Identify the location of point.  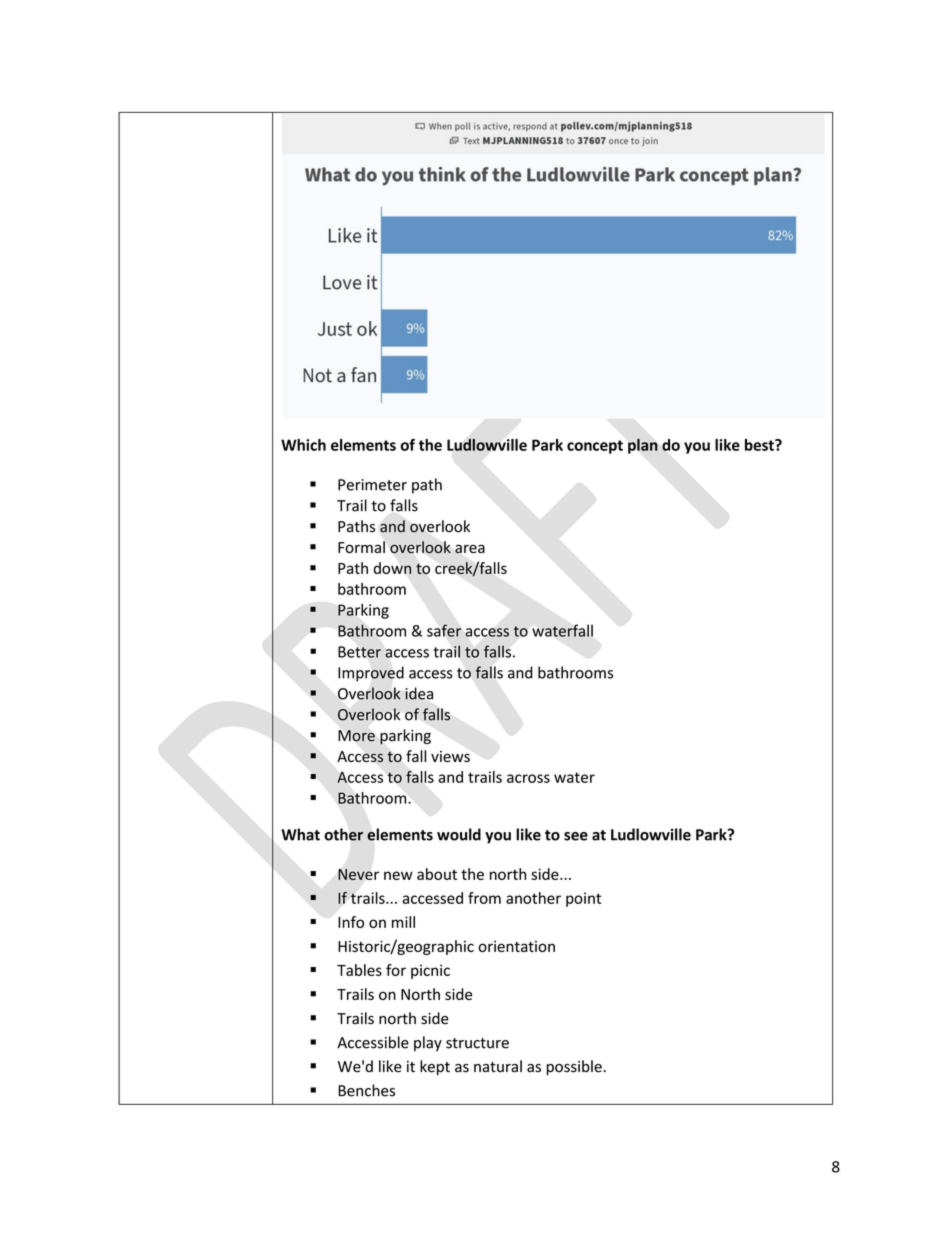
(583, 899).
